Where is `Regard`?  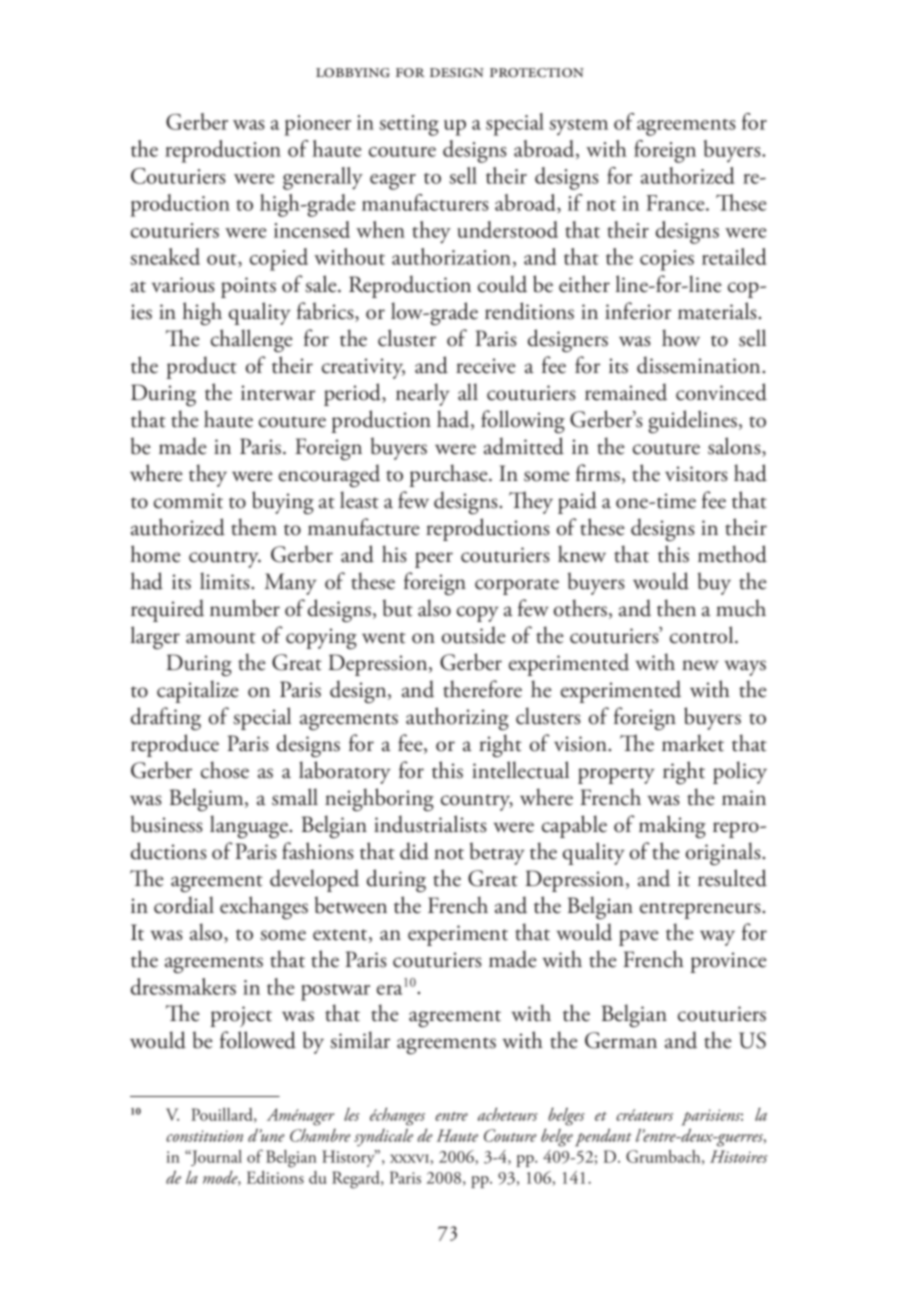 Regard is located at coordinates (357, 1180).
